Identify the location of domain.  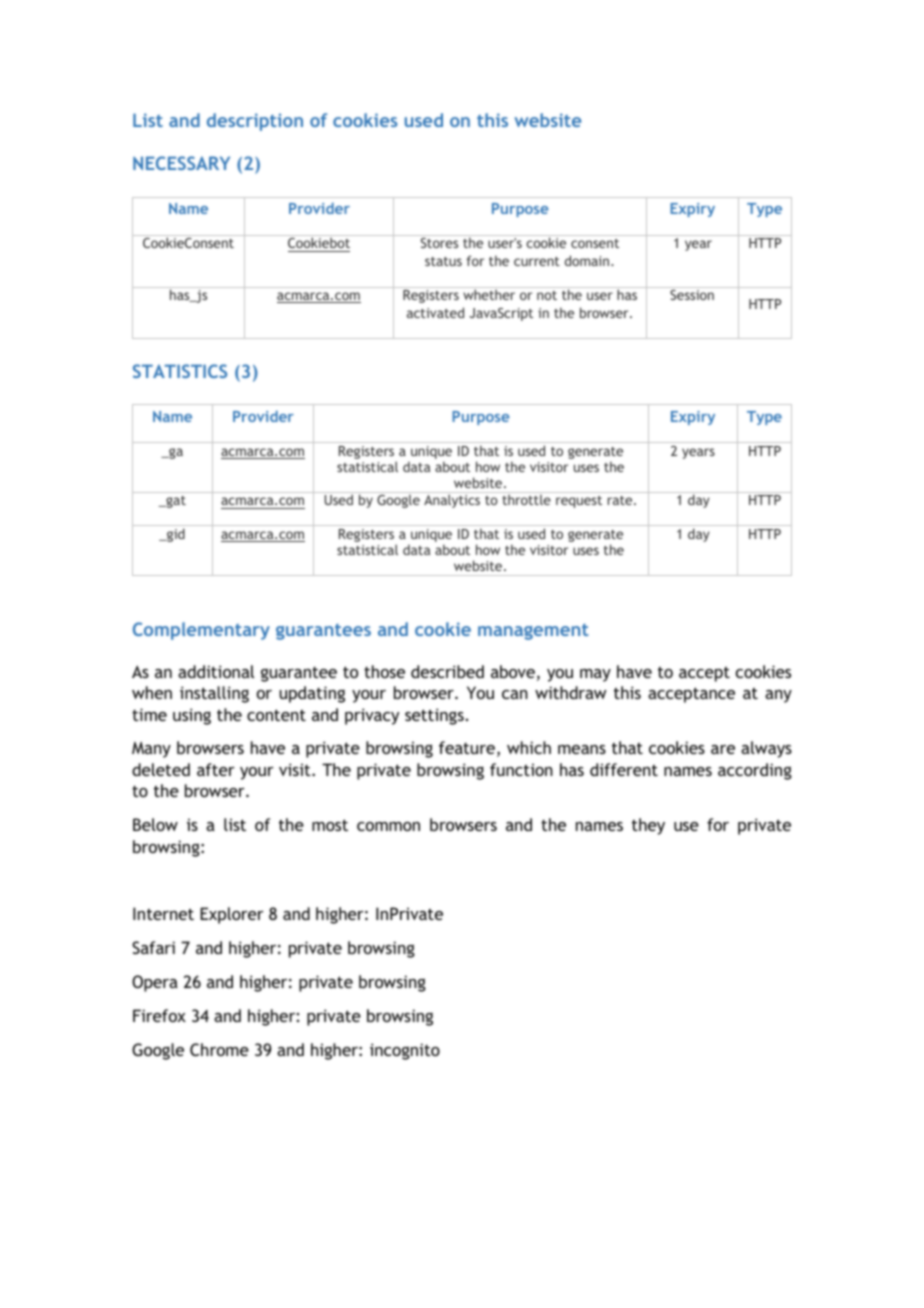
(587, 260).
